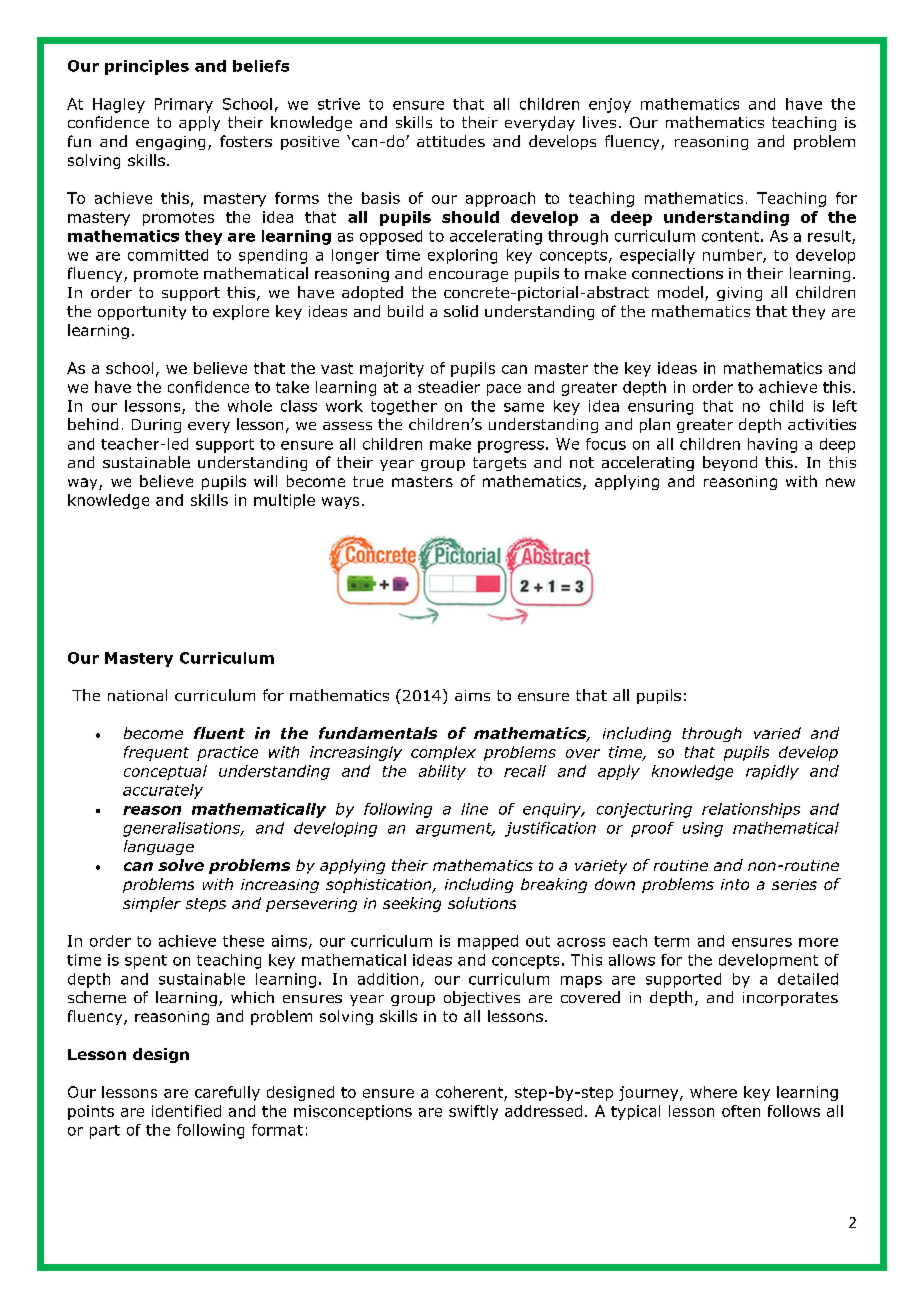 The height and width of the image is (1308, 924). I want to click on attitudes, so click(451, 141).
